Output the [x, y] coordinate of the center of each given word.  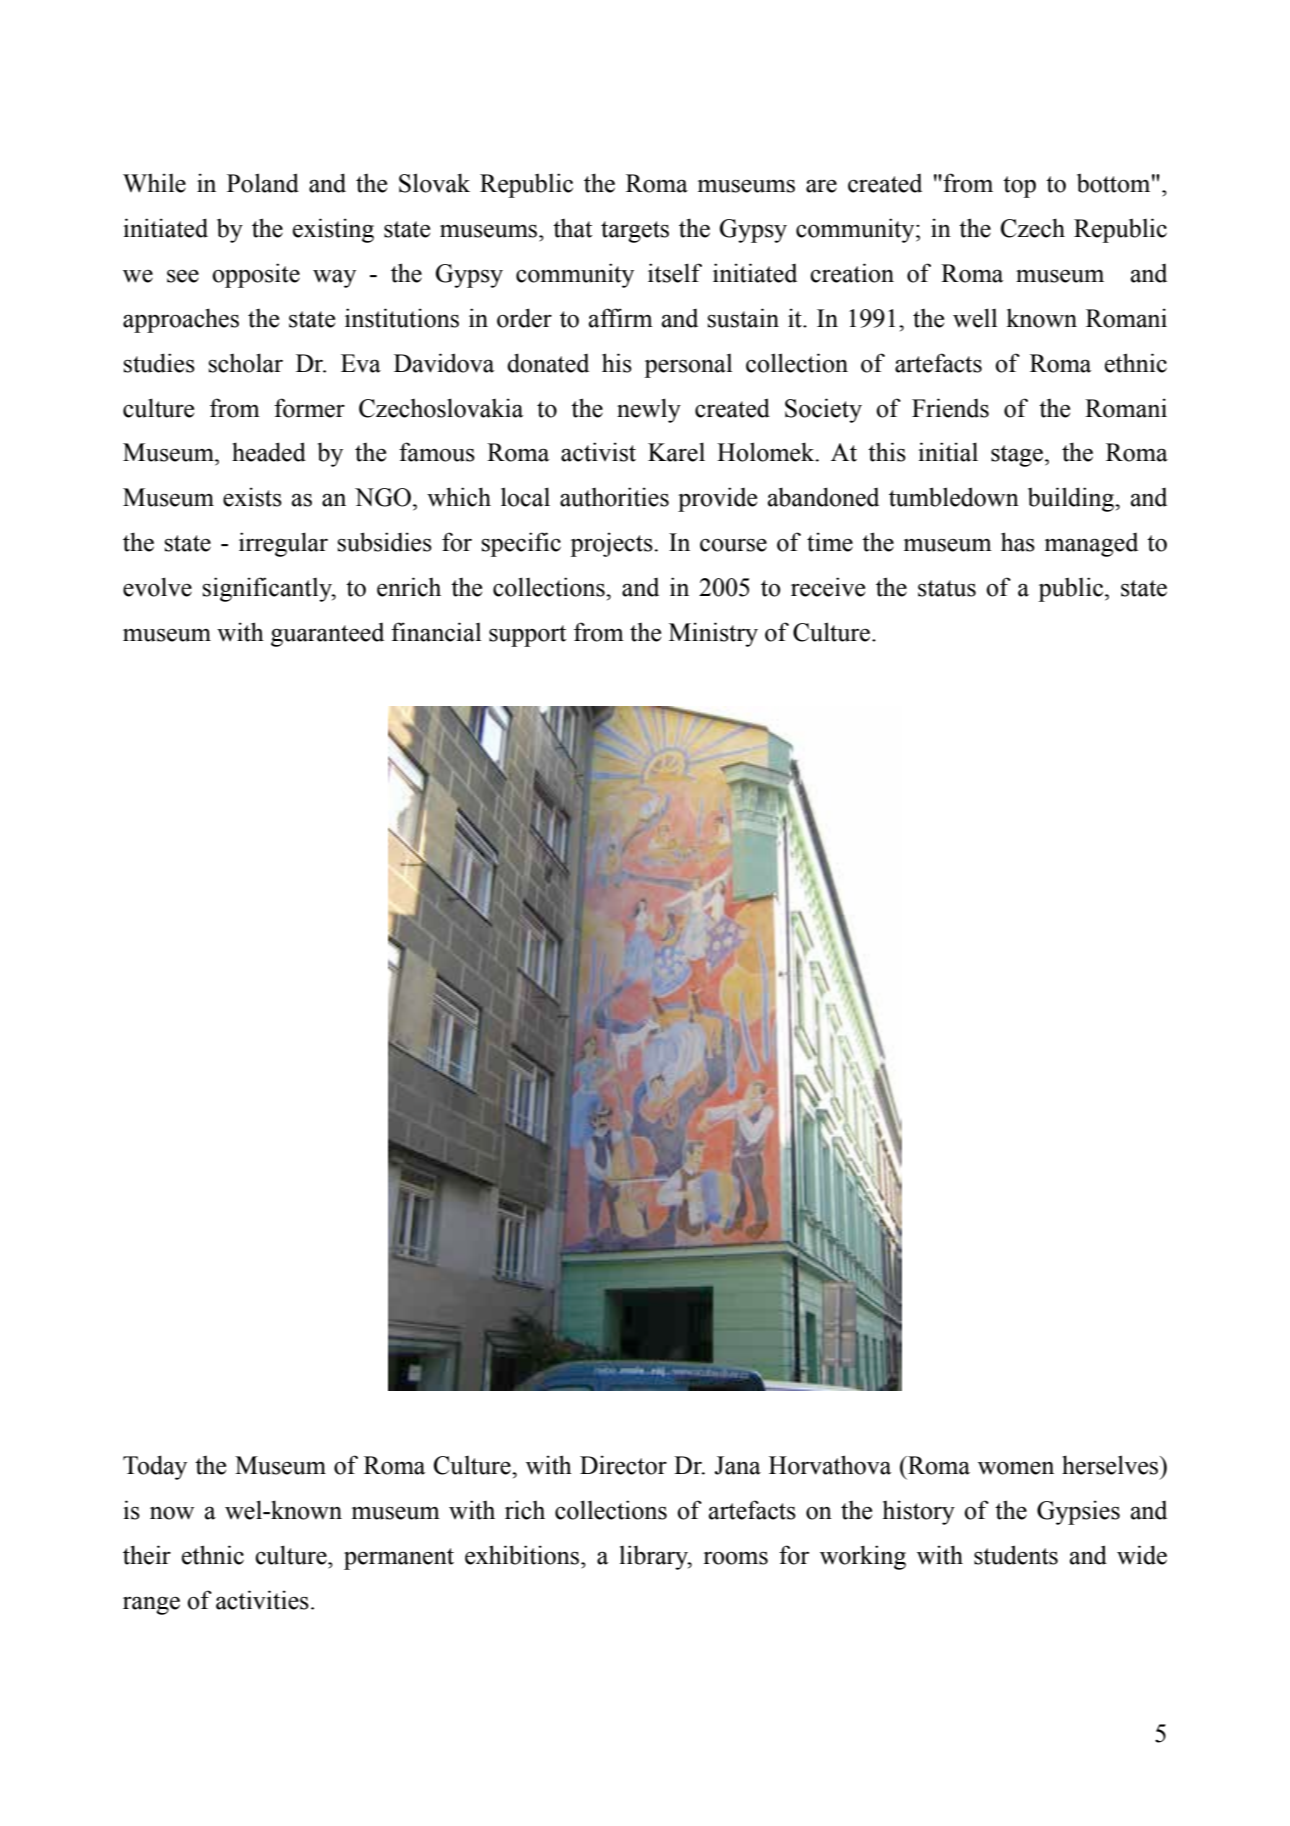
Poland [263, 183]
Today [155, 1467]
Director [623, 1465]
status [947, 588]
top [1019, 187]
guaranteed [327, 635]
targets [635, 232]
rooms [736, 1558]
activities [262, 1600]
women [1016, 1468]
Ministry [713, 634]
